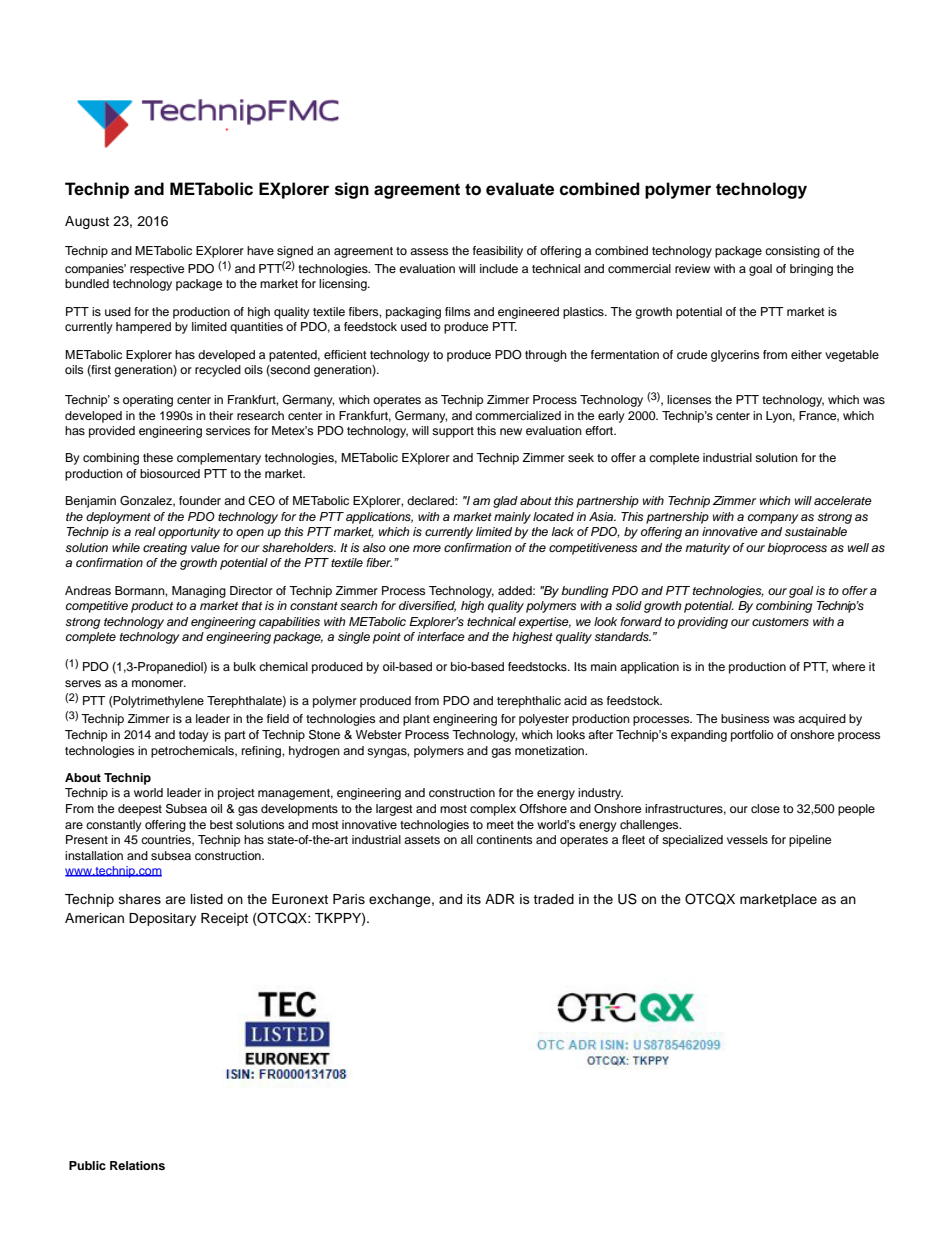  Describe the element at coordinates (792, 252) in the screenshot. I see `consisting` at that location.
